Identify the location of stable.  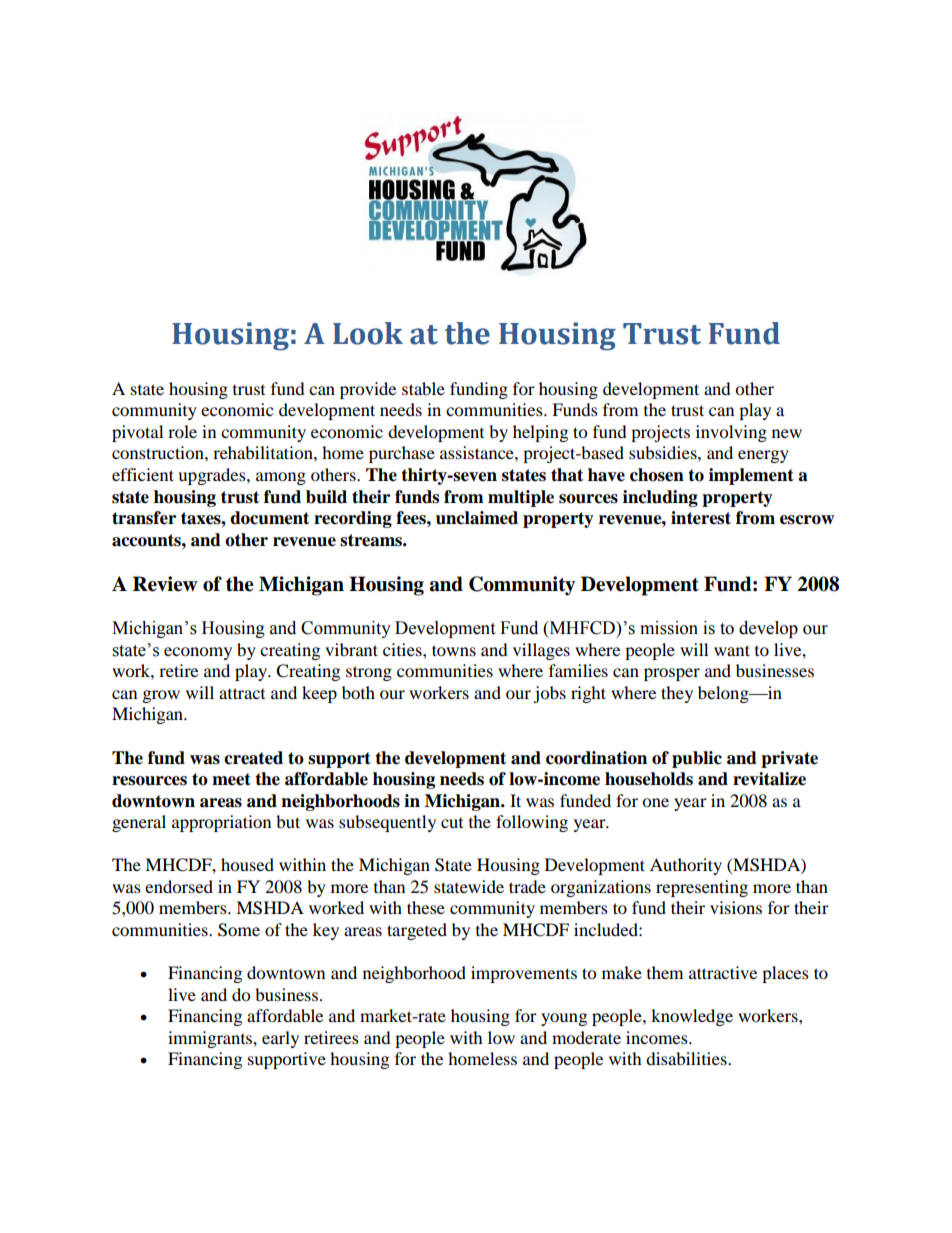
(423, 388).
